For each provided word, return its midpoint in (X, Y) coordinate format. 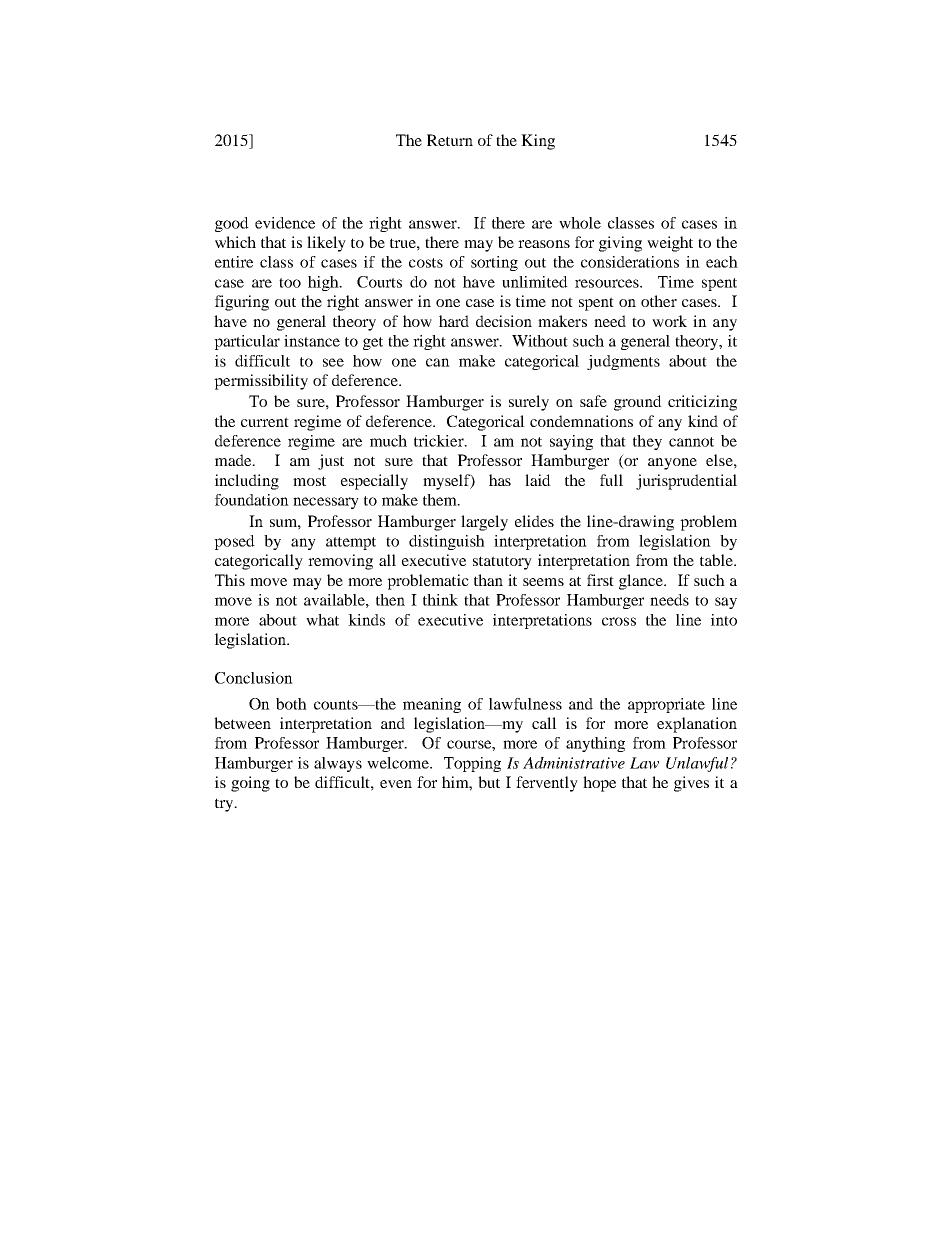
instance (312, 341)
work (669, 321)
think (440, 600)
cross (619, 621)
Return (450, 140)
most (309, 481)
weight (670, 244)
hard (454, 321)
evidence (285, 223)
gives (691, 784)
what (322, 620)
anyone (672, 464)
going (250, 784)
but (489, 782)
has (500, 480)
